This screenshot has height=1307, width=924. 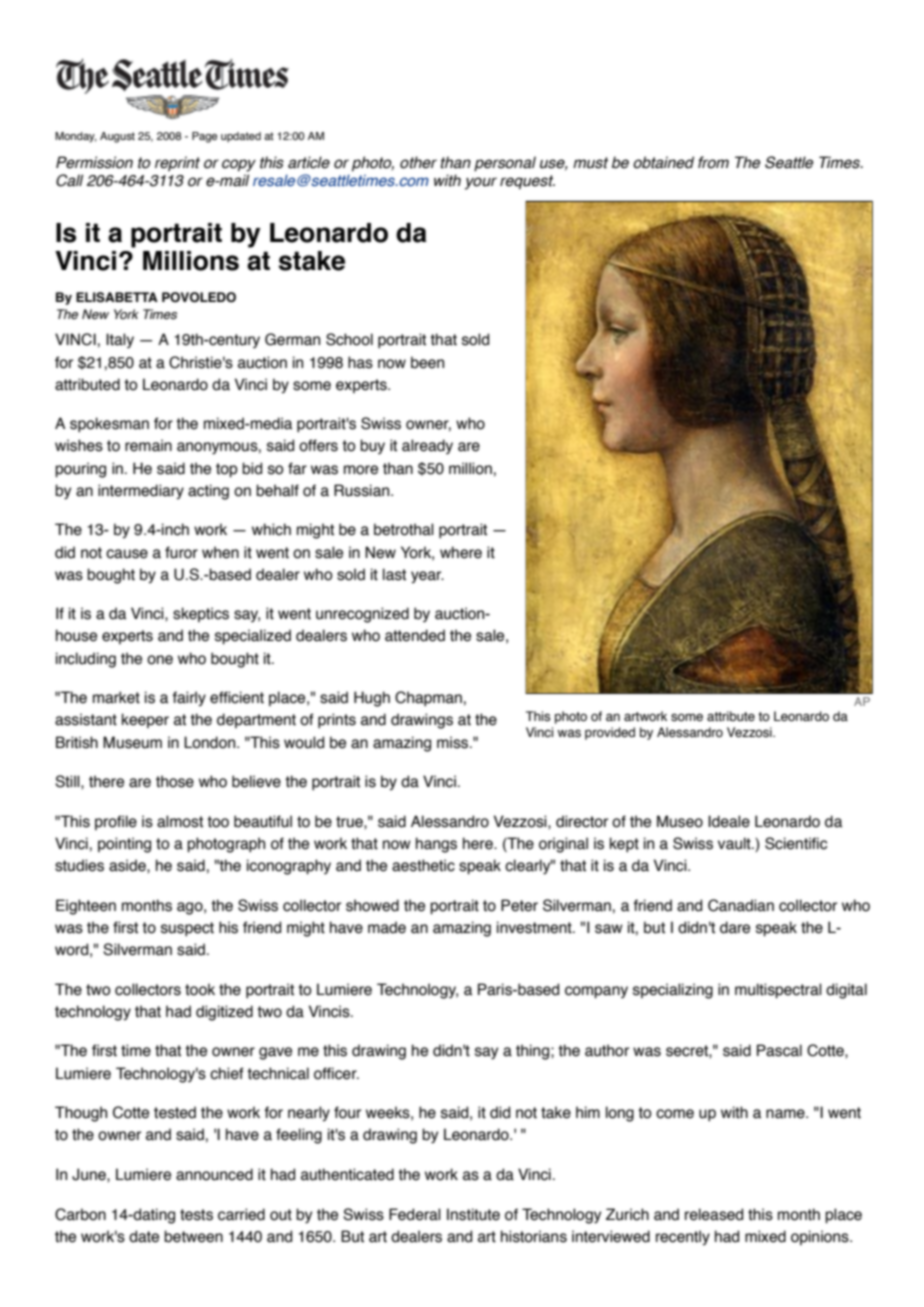 What do you see at coordinates (481, 183) in the screenshot?
I see `your` at bounding box center [481, 183].
